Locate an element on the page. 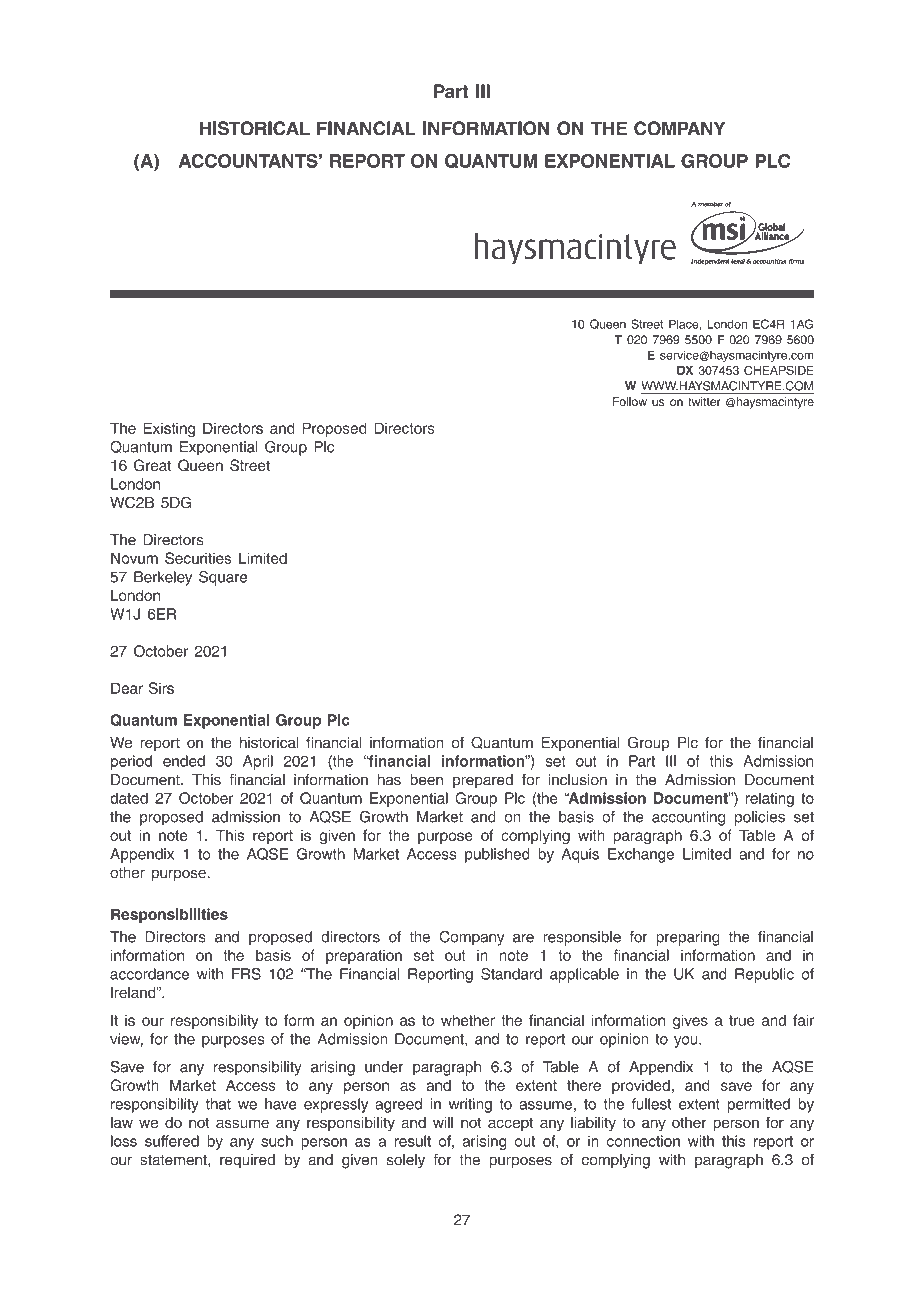 This page has height=1308, width=924. permitted is located at coordinates (759, 1105).
